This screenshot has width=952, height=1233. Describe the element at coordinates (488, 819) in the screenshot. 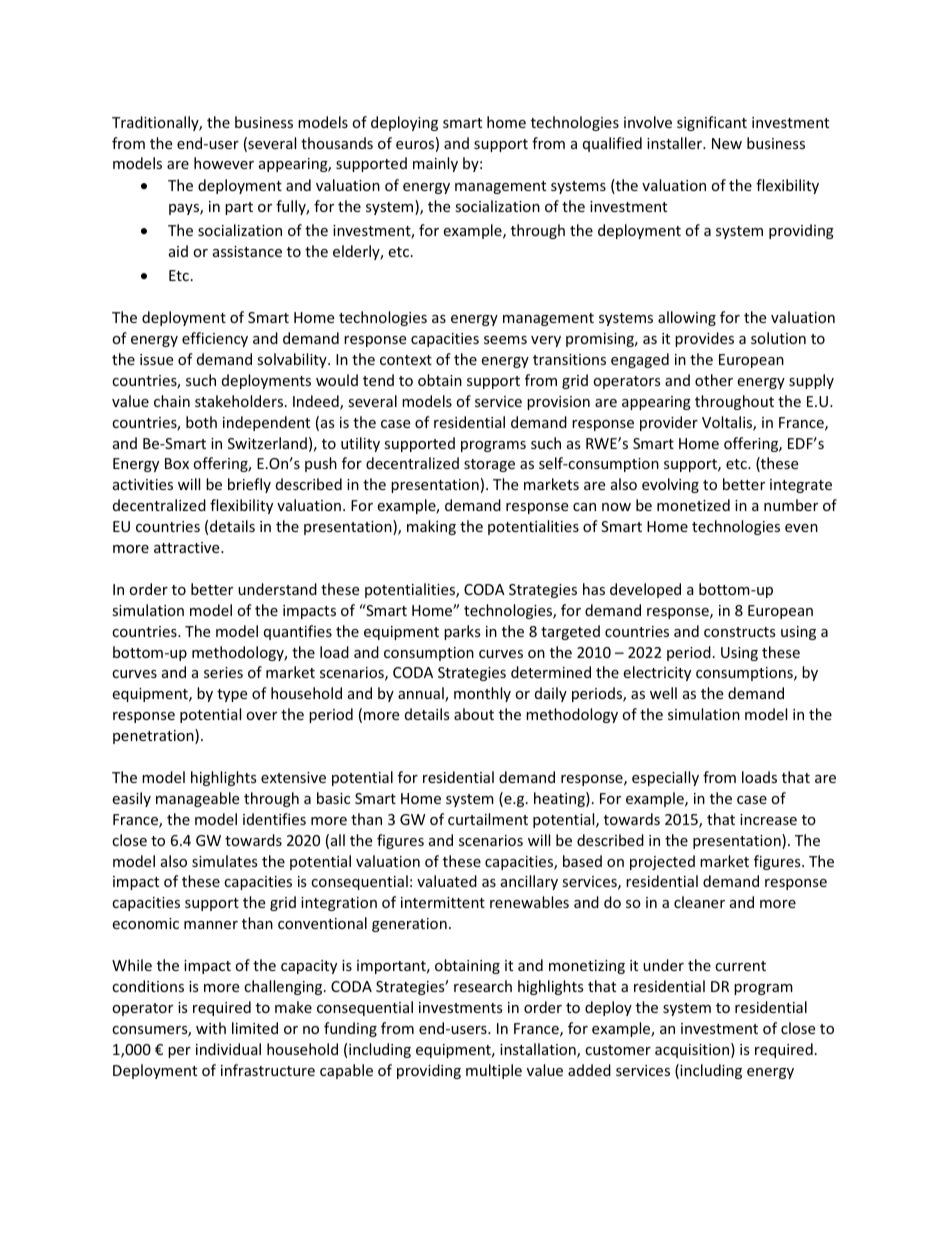

I see `curtailment` at that location.
